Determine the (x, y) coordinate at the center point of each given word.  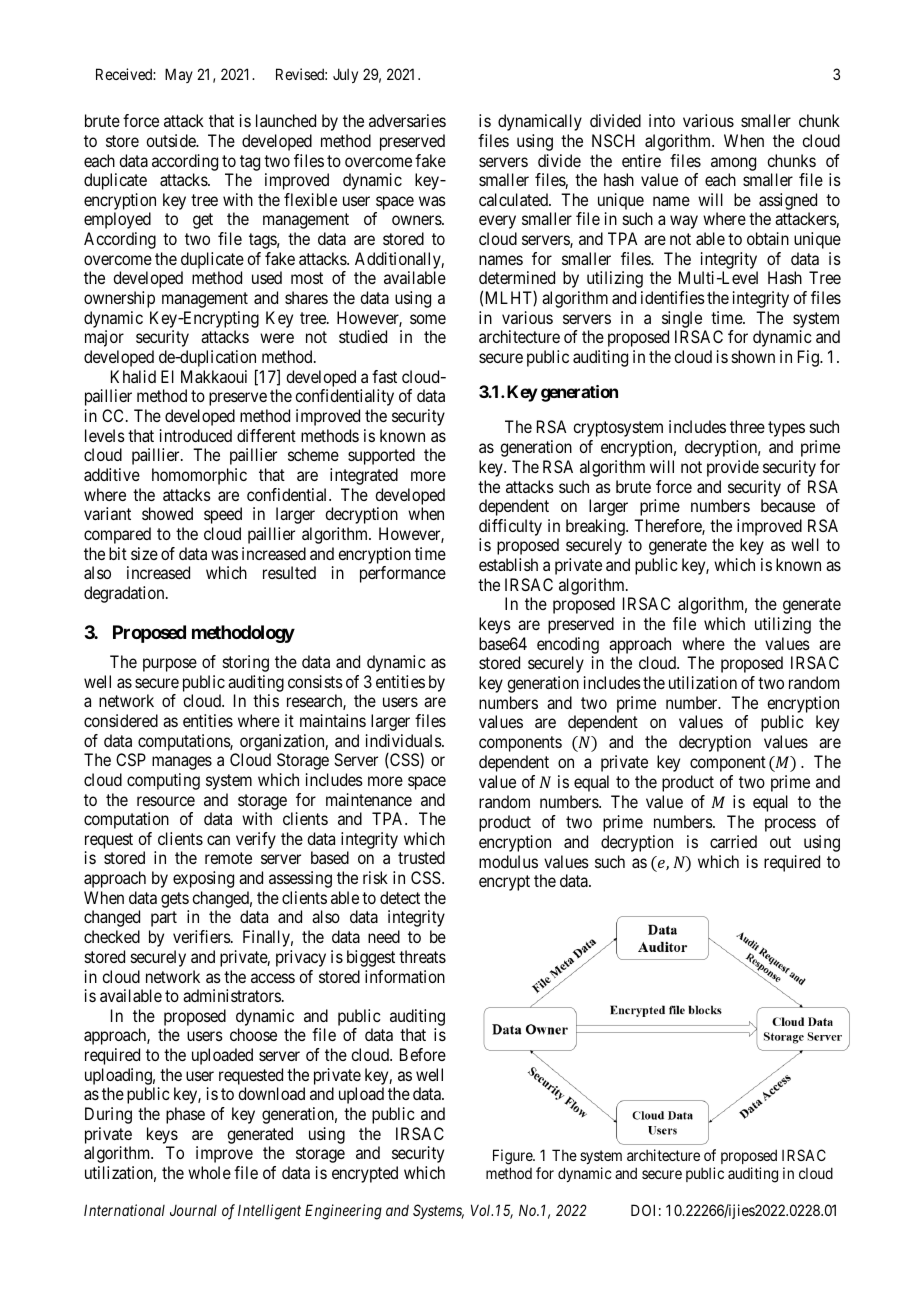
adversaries (407, 120)
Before (423, 1054)
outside (172, 140)
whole (209, 1172)
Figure (513, 1157)
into (662, 120)
